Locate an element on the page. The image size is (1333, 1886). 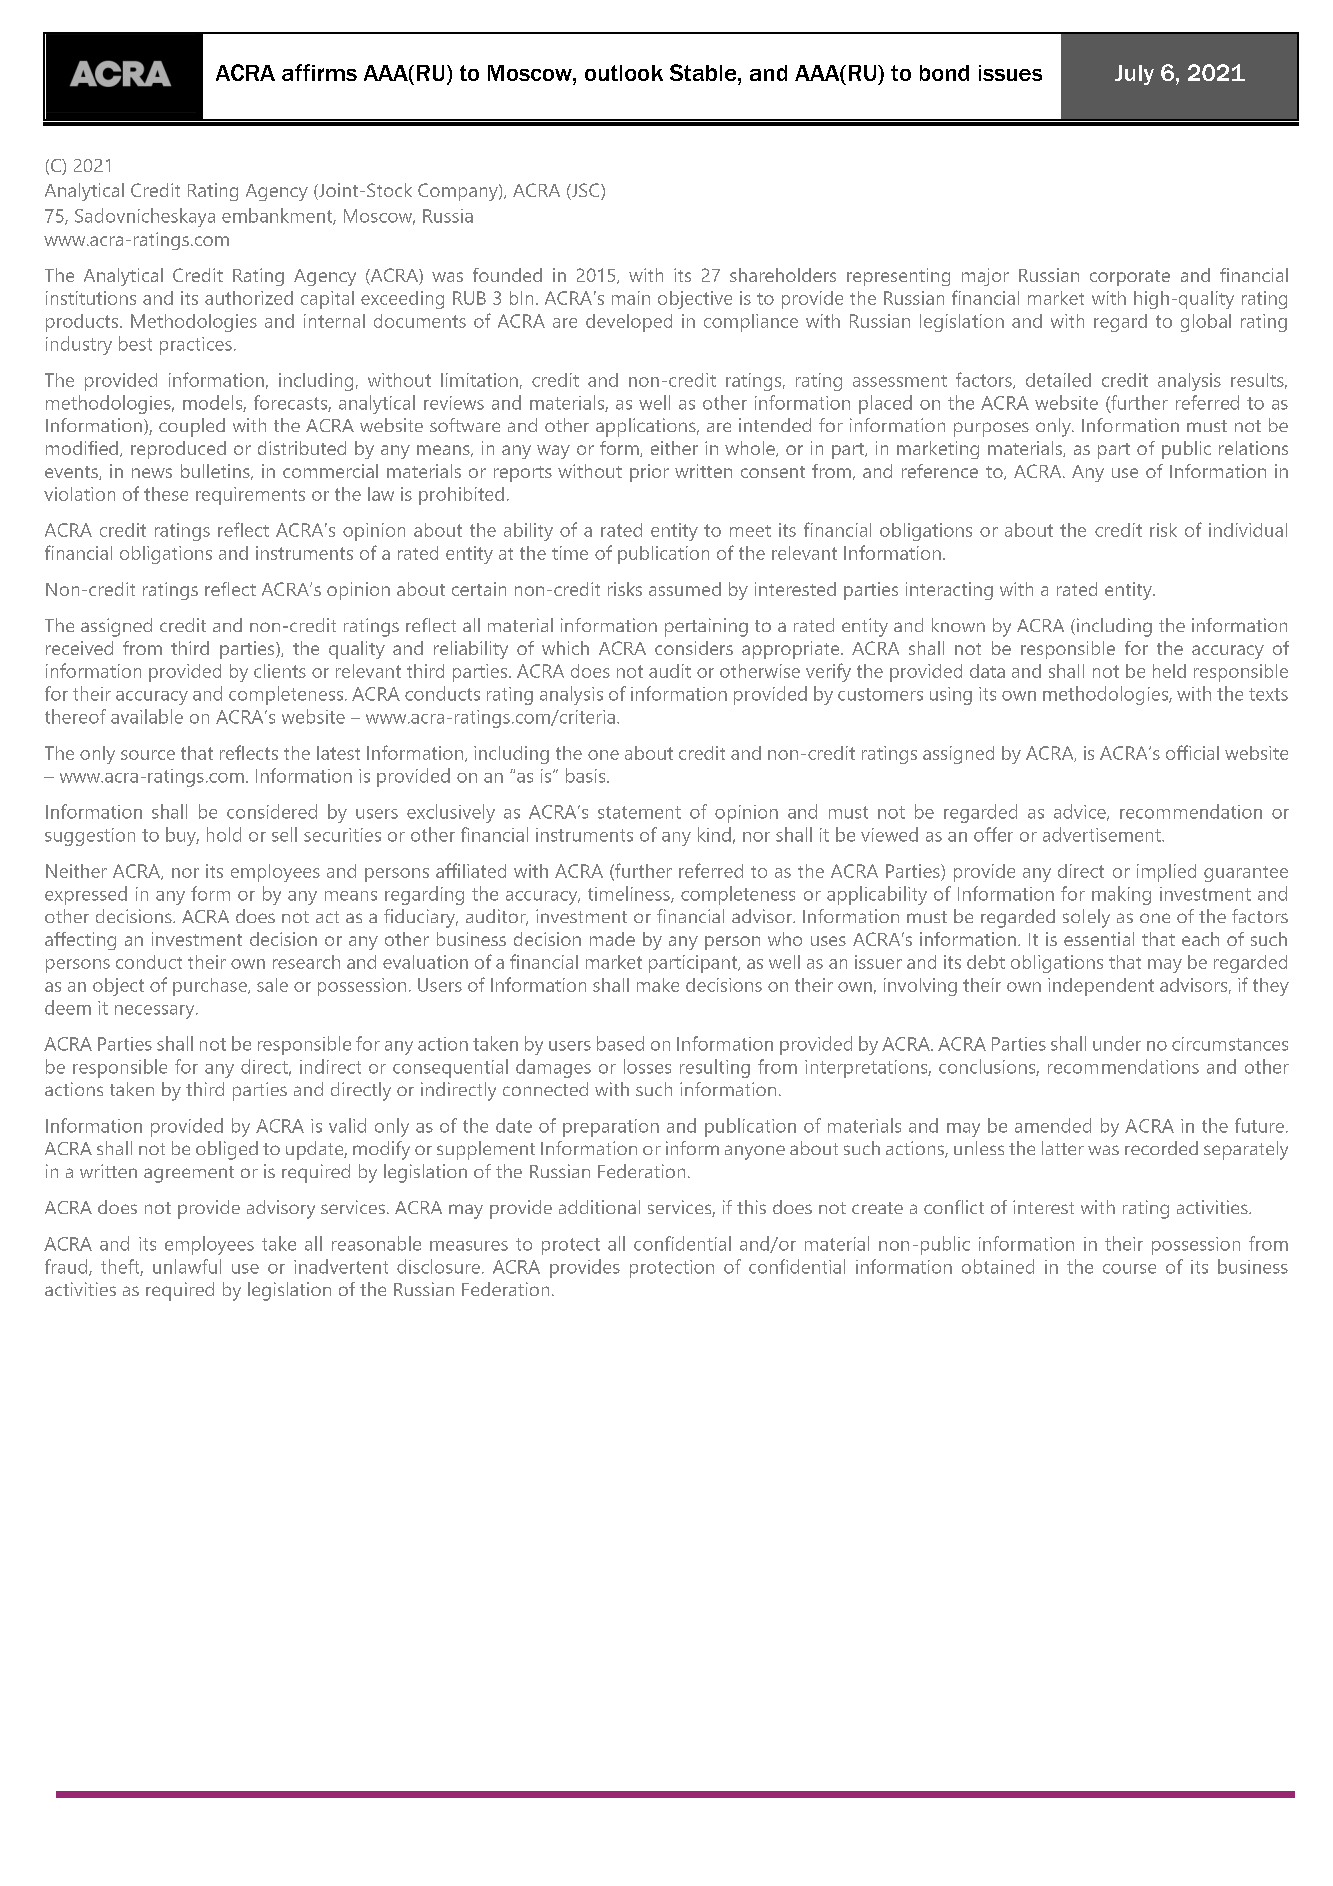
intended is located at coordinates (775, 425).
